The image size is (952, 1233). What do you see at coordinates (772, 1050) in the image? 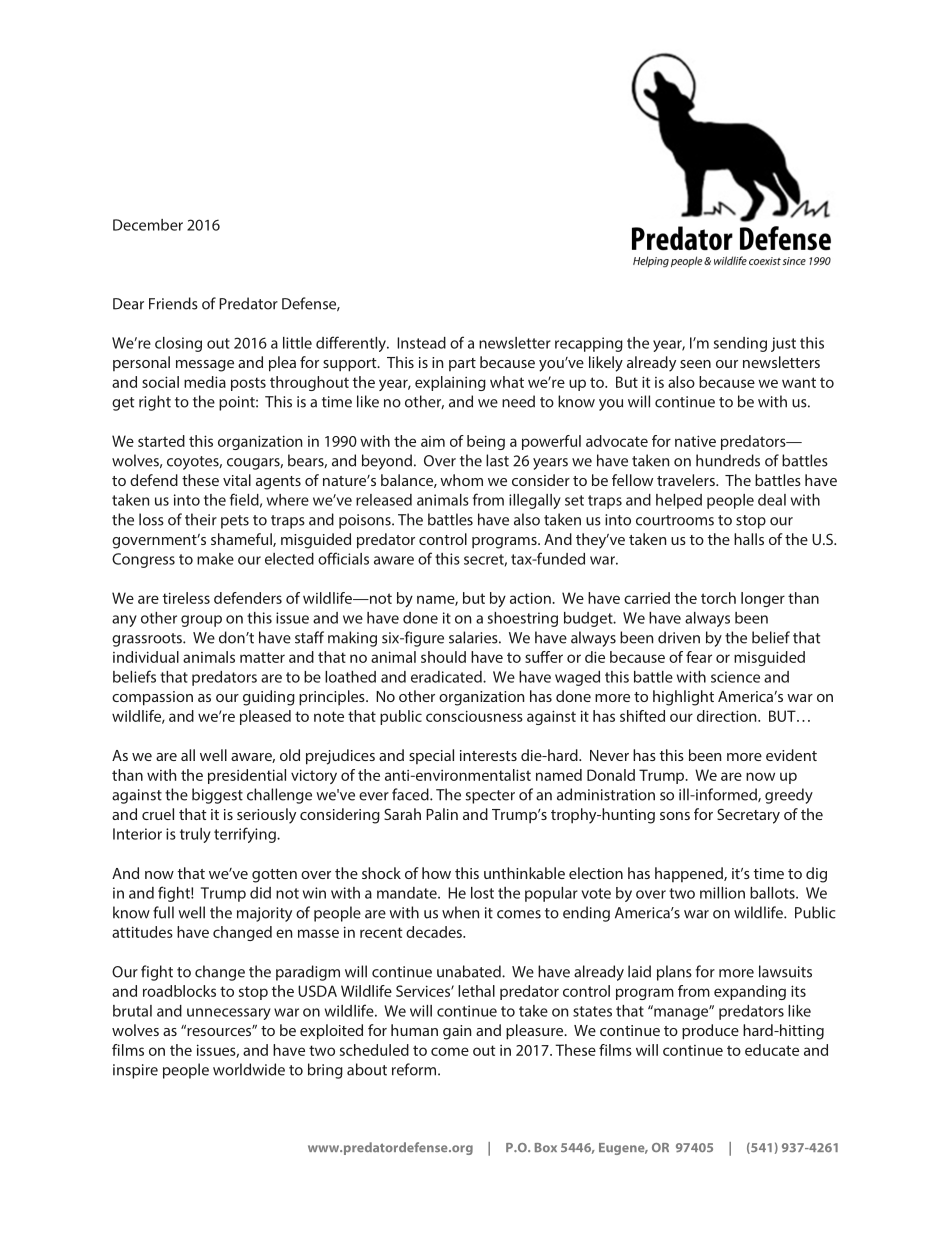
I see `educate` at bounding box center [772, 1050].
